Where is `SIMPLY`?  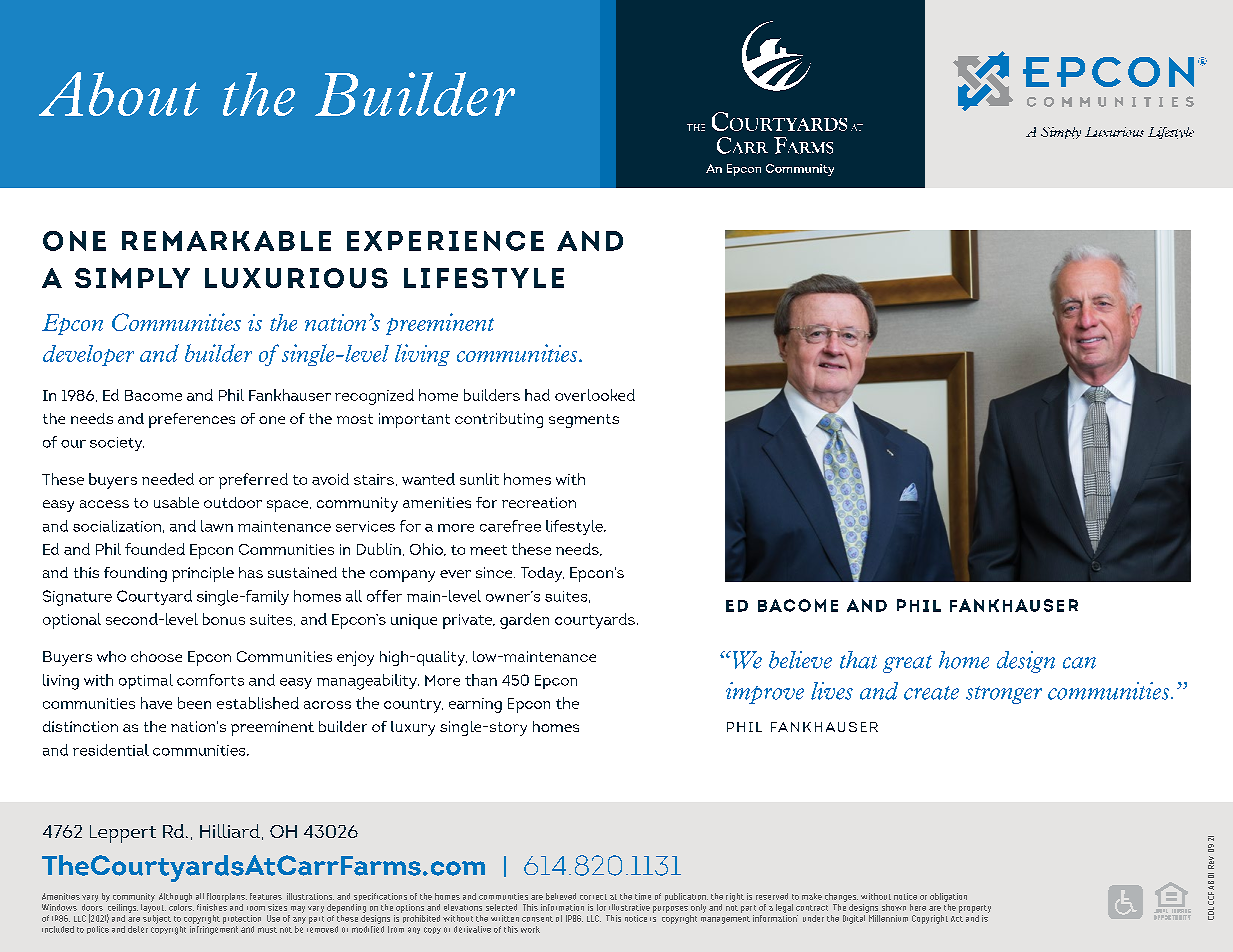
SIMPLY is located at coordinates (132, 278).
